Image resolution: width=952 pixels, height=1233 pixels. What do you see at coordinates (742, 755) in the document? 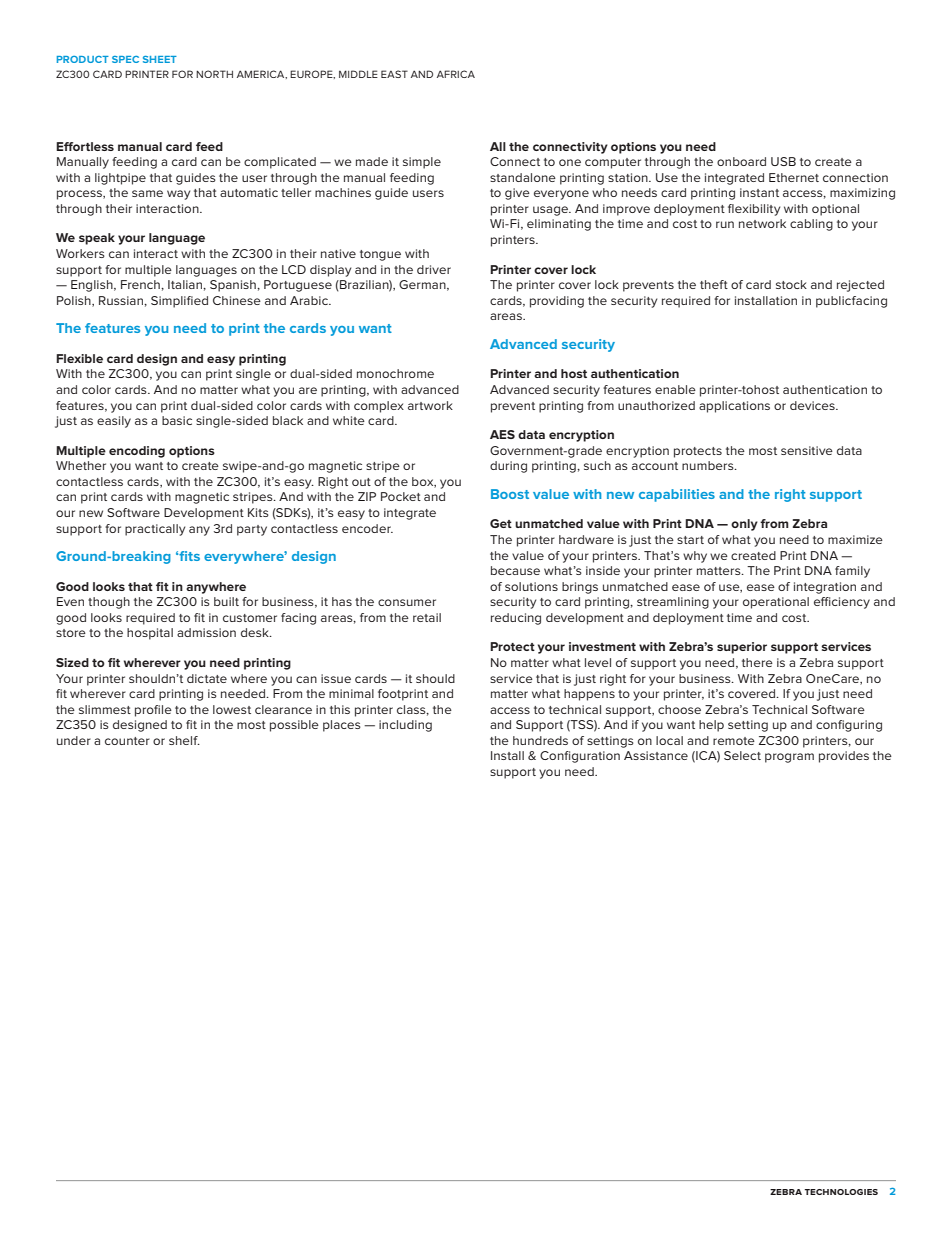
I see `Select` at bounding box center [742, 755].
